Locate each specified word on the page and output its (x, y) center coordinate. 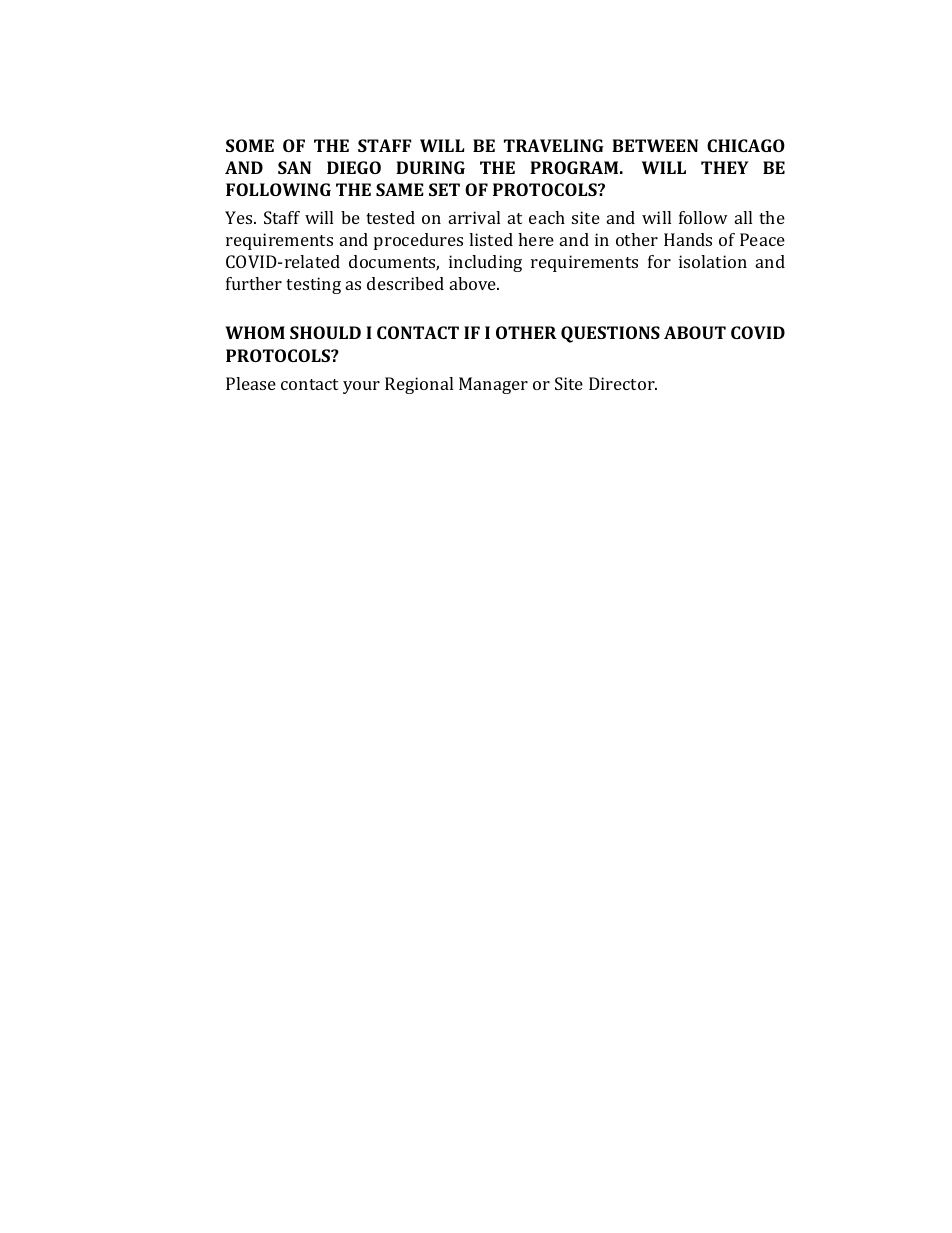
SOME (250, 145)
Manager (493, 385)
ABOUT (695, 332)
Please (251, 383)
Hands (688, 239)
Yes (240, 217)
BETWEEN (655, 145)
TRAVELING (554, 145)
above (474, 283)
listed (491, 239)
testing (313, 285)
